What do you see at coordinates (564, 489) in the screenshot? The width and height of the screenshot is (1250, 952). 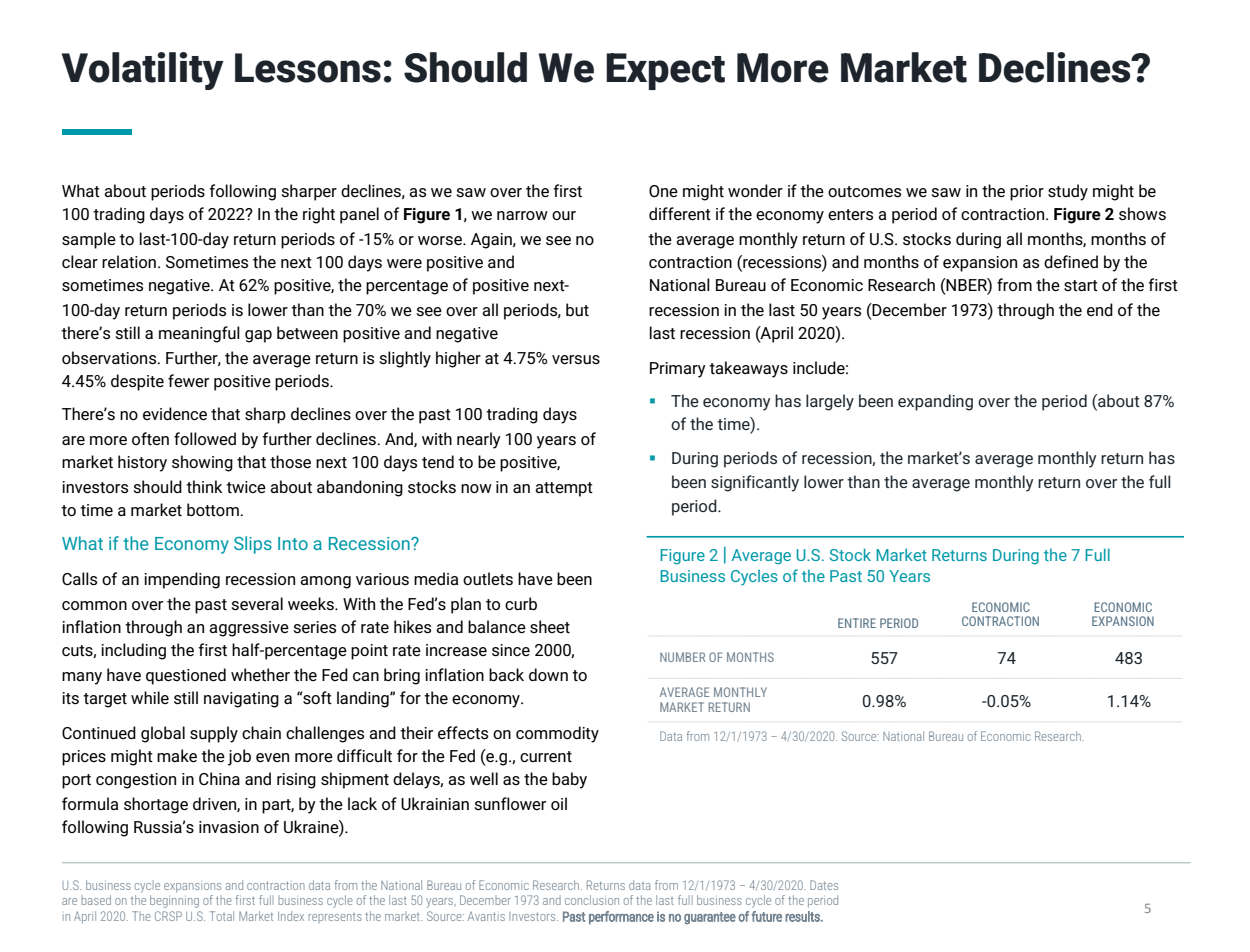 I see `attempt` at bounding box center [564, 489].
